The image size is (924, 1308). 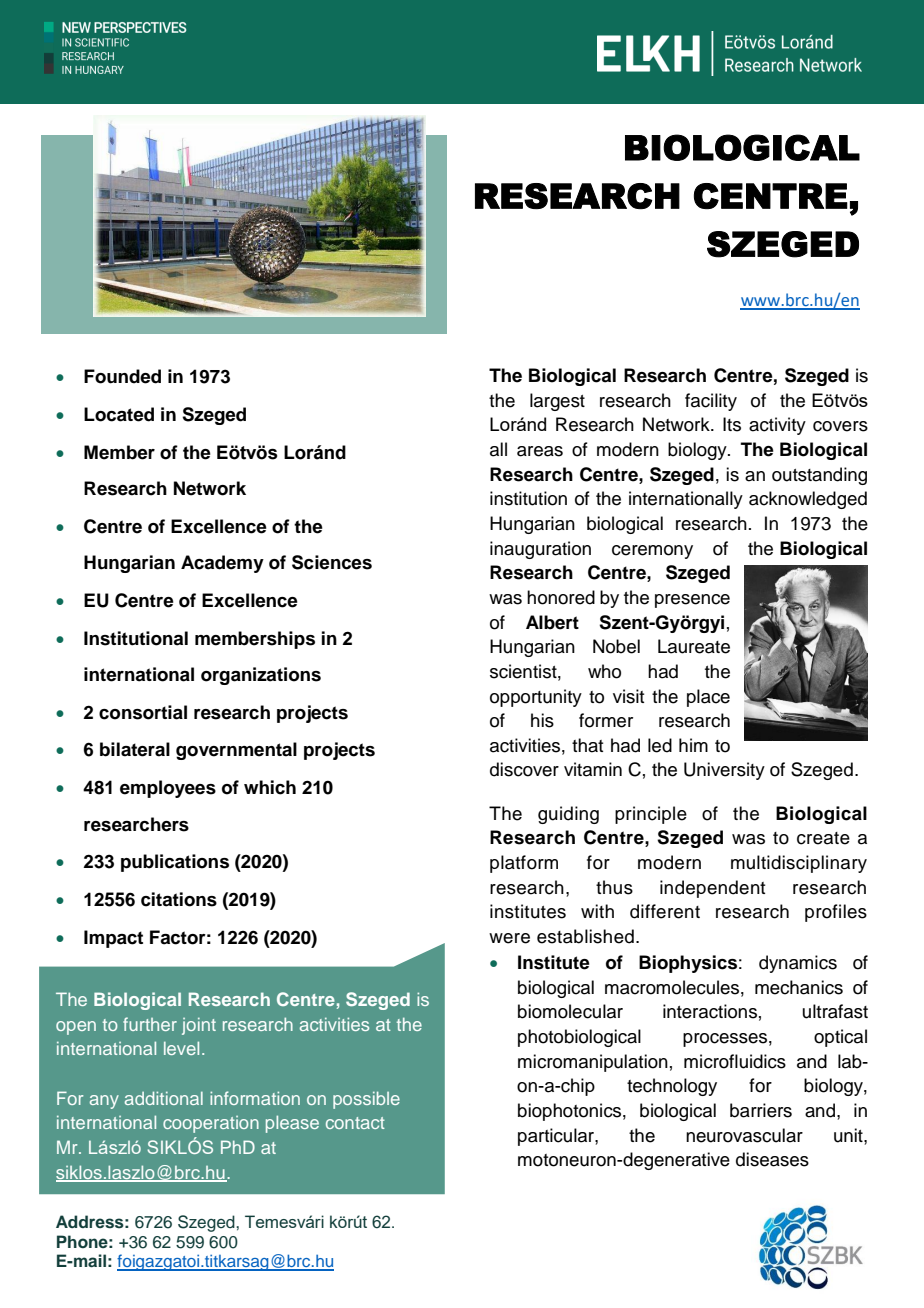 I want to click on Located, so click(x=119, y=414).
